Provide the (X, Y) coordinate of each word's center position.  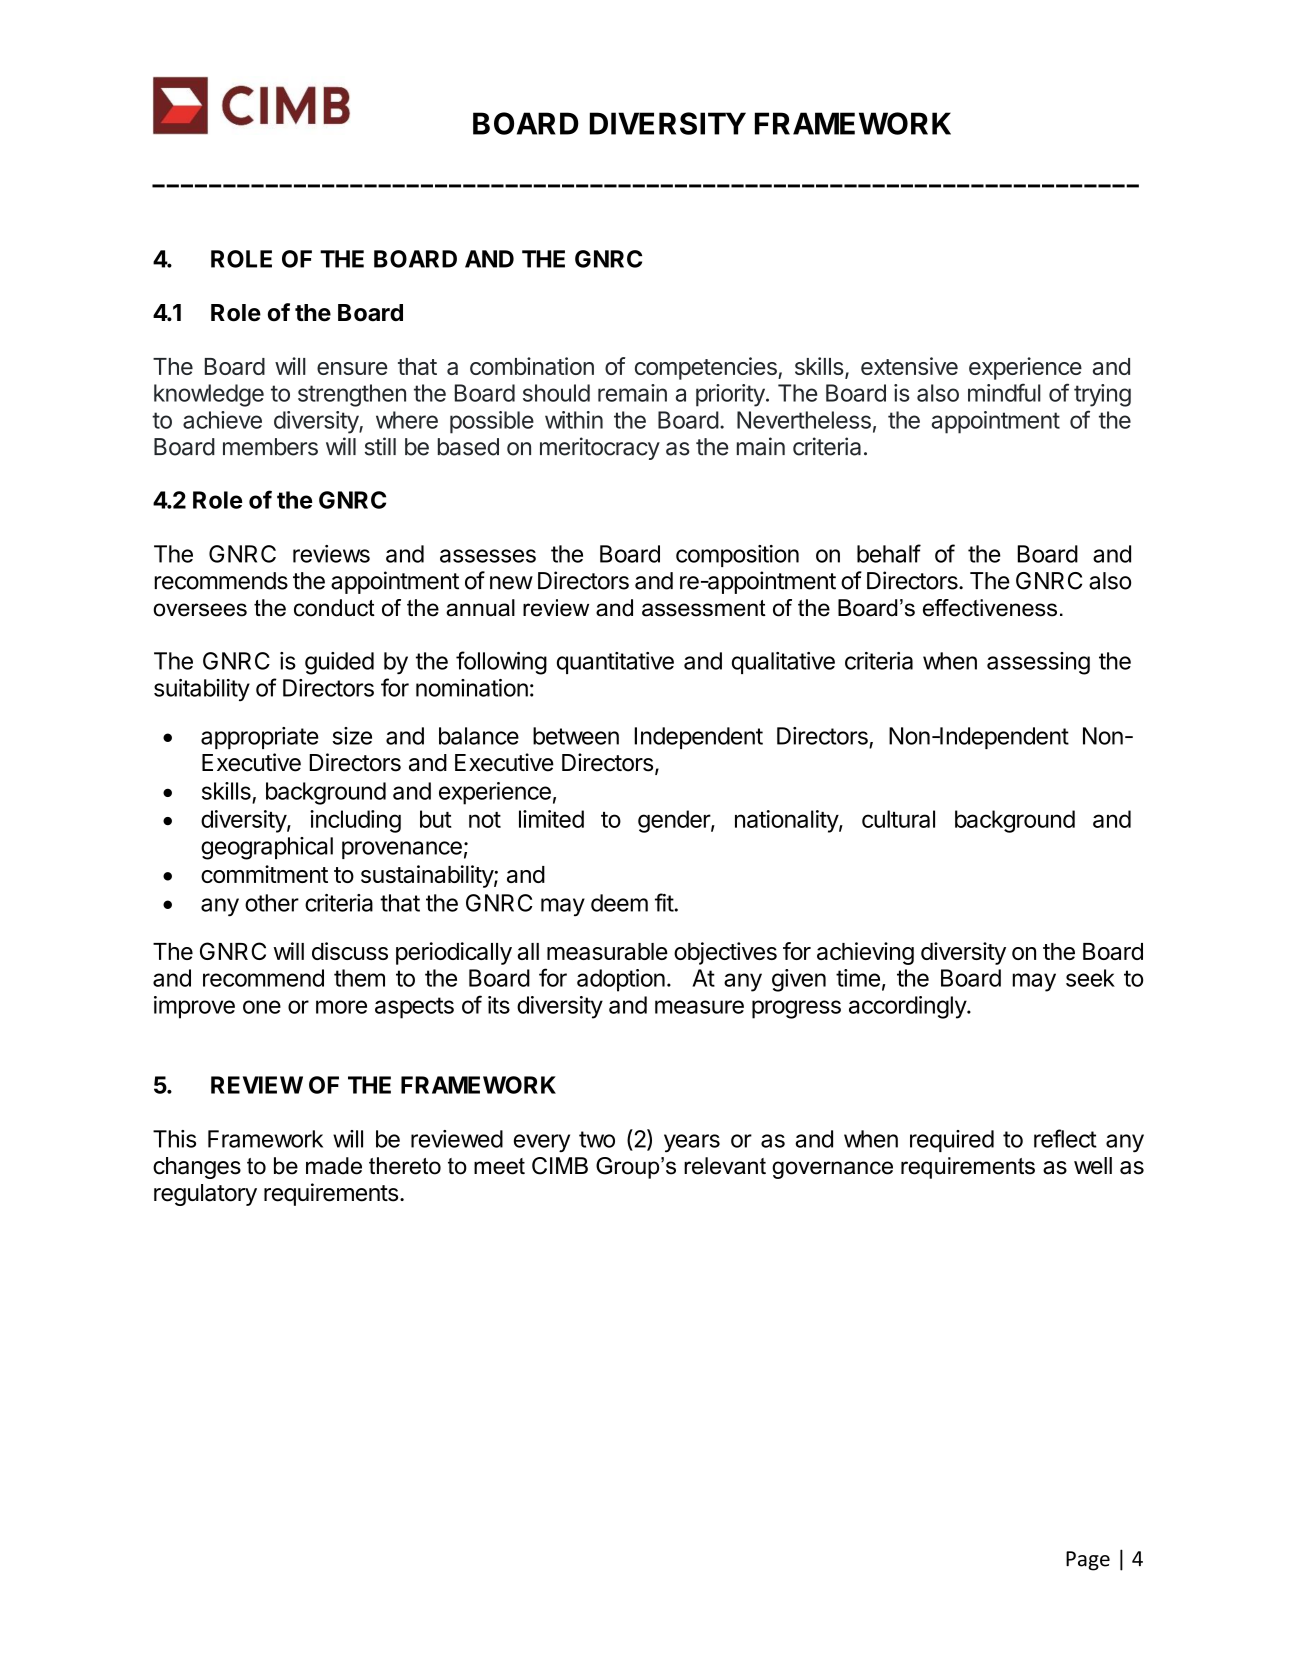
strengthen (352, 395)
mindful (1004, 392)
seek (1090, 978)
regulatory (205, 1195)
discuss (350, 951)
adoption (621, 980)
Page (1088, 1561)
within (574, 420)
